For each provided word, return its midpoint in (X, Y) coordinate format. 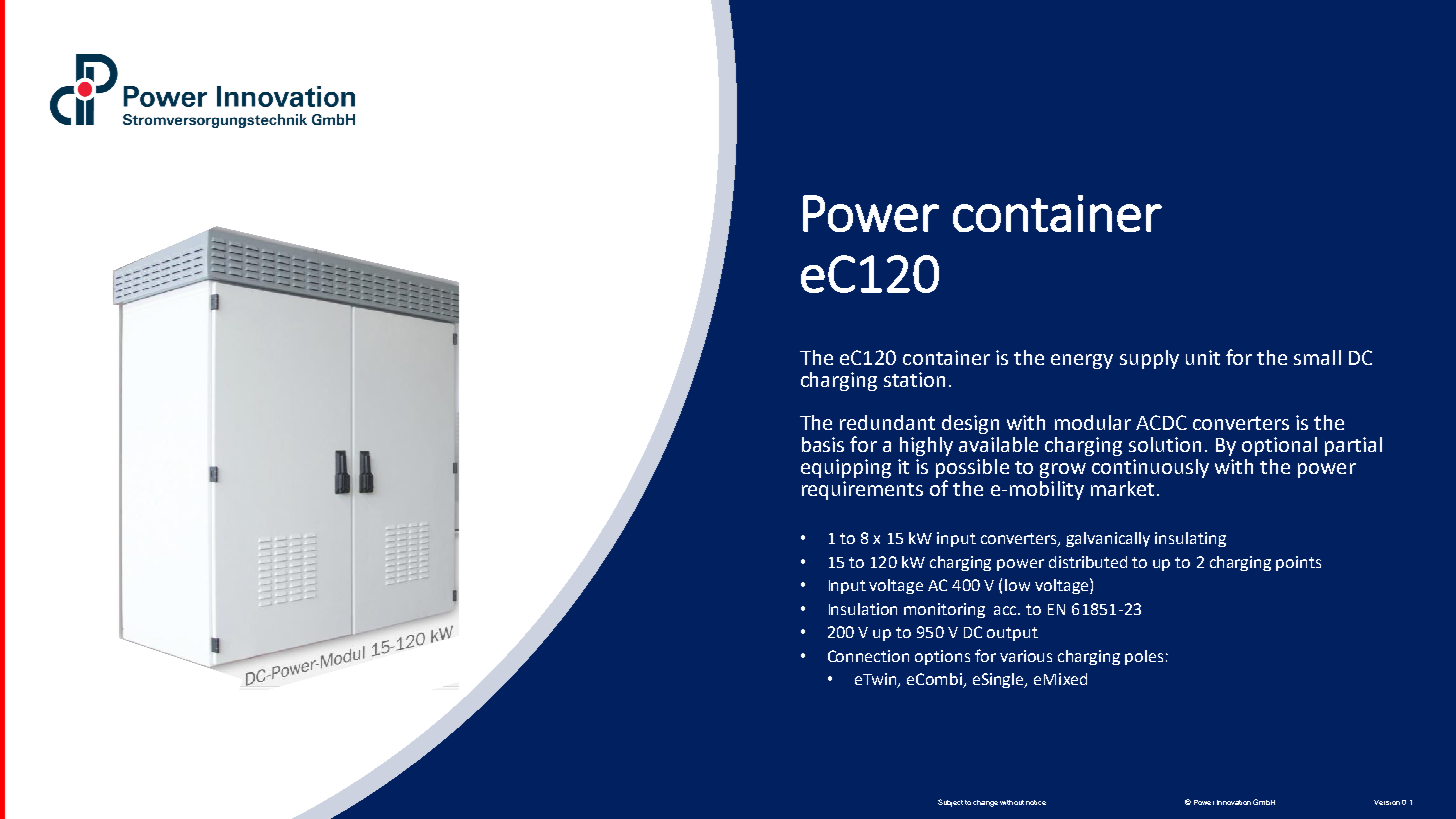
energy (1082, 361)
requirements (862, 490)
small (1317, 357)
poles (1144, 657)
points (1298, 563)
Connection (868, 656)
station (914, 379)
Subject (950, 803)
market (1122, 488)
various (1026, 656)
